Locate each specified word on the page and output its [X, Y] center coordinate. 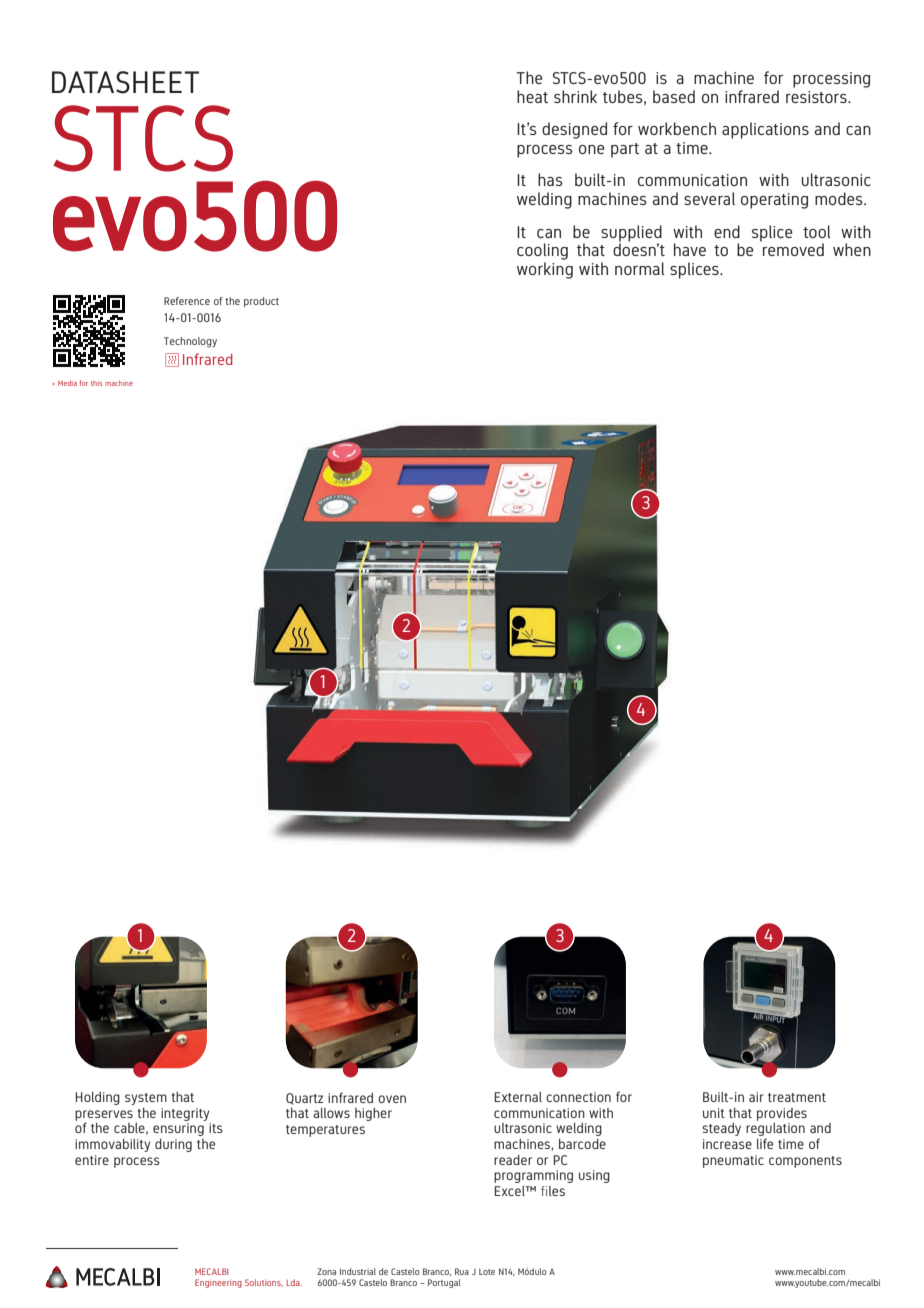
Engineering [218, 1283]
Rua [462, 1271]
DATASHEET [125, 82]
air [756, 1097]
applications [765, 130]
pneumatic [733, 1161]
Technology [190, 342]
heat [532, 96]
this [96, 383]
